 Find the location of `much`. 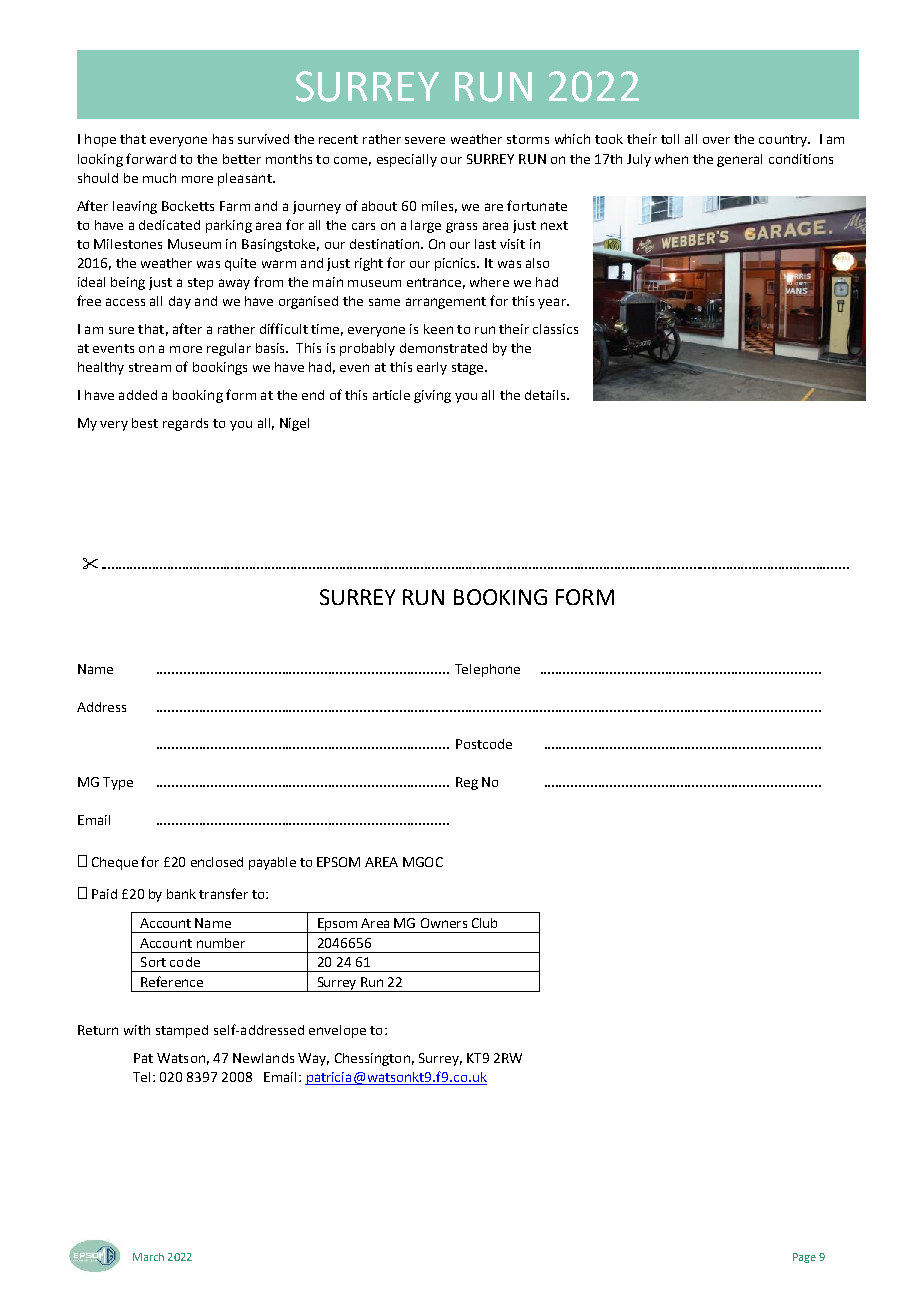

much is located at coordinates (159, 178).
